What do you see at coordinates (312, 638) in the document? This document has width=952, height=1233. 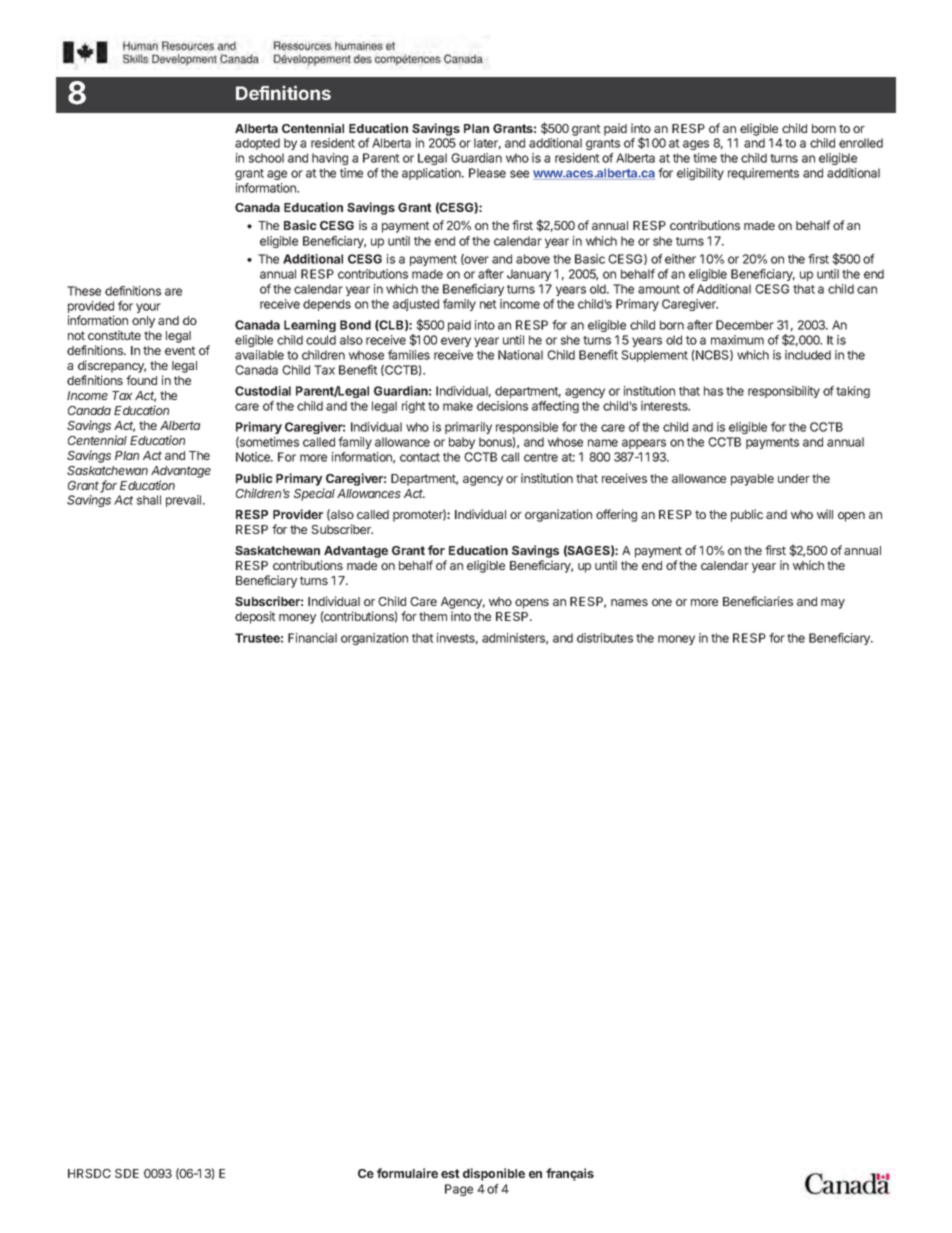 I see `Financial` at bounding box center [312, 638].
